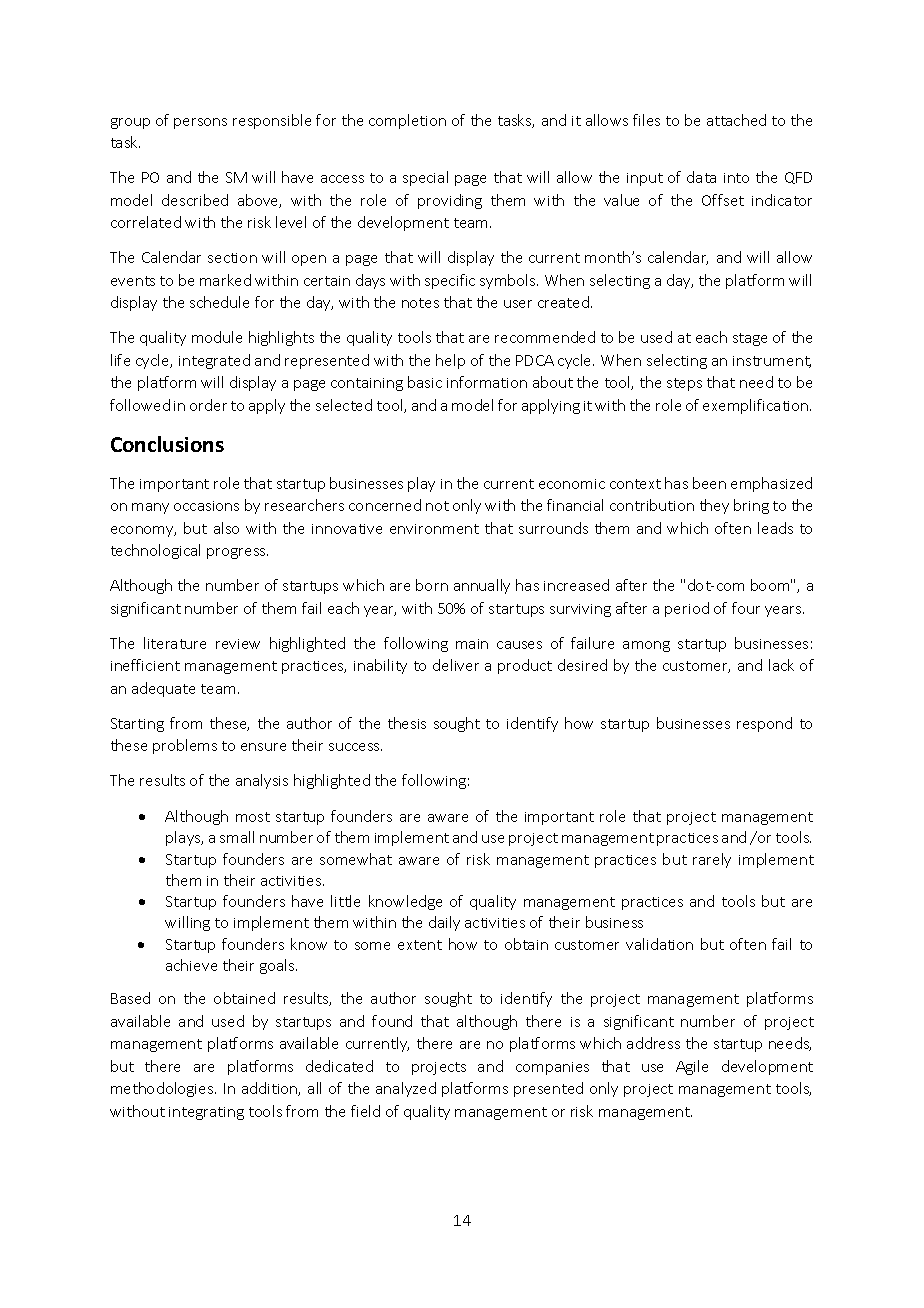  What do you see at coordinates (687, 609) in the page?
I see `period` at bounding box center [687, 609].
